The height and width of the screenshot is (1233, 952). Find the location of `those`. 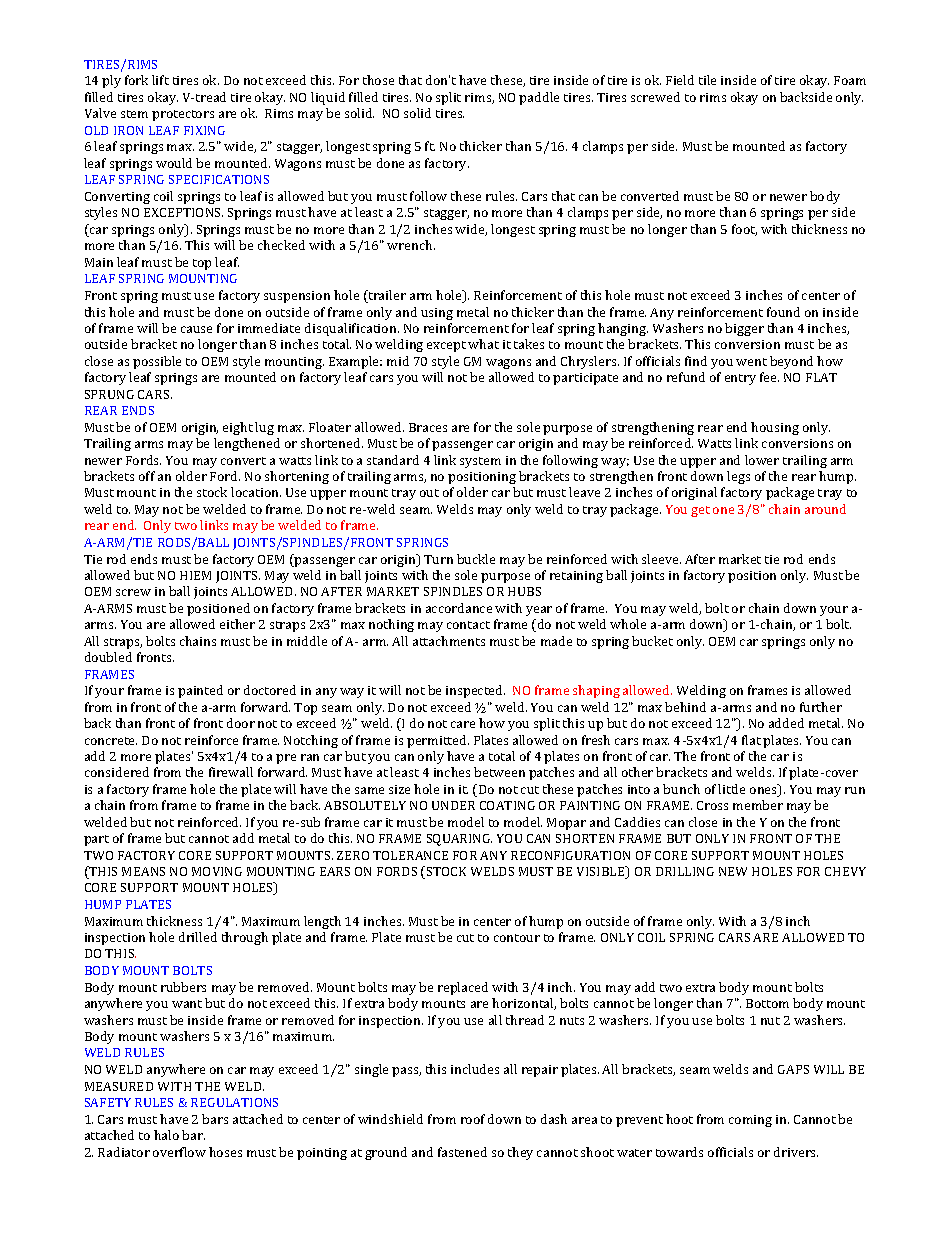

those is located at coordinates (378, 80).
